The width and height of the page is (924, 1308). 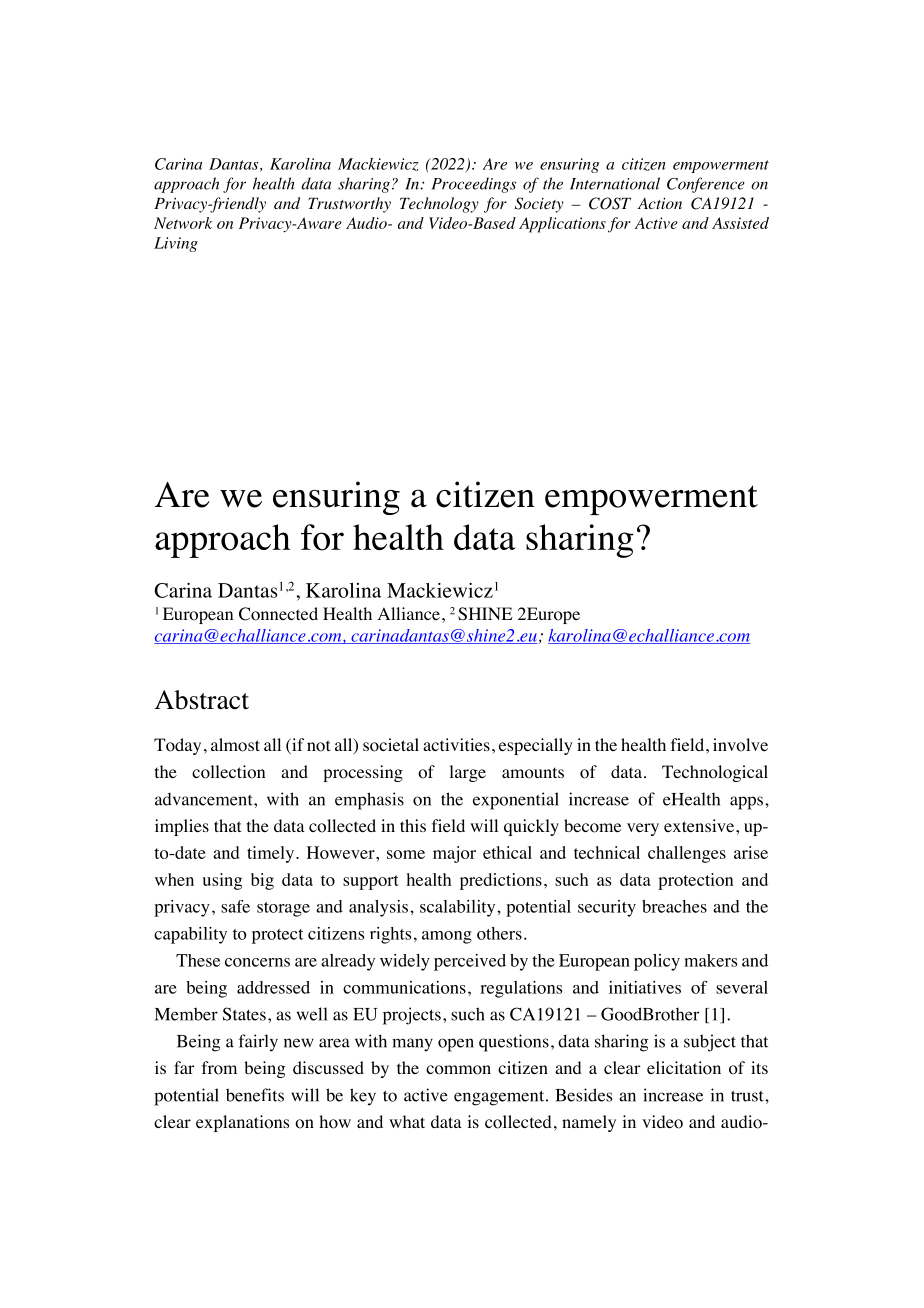 I want to click on benefits, so click(x=255, y=1095).
